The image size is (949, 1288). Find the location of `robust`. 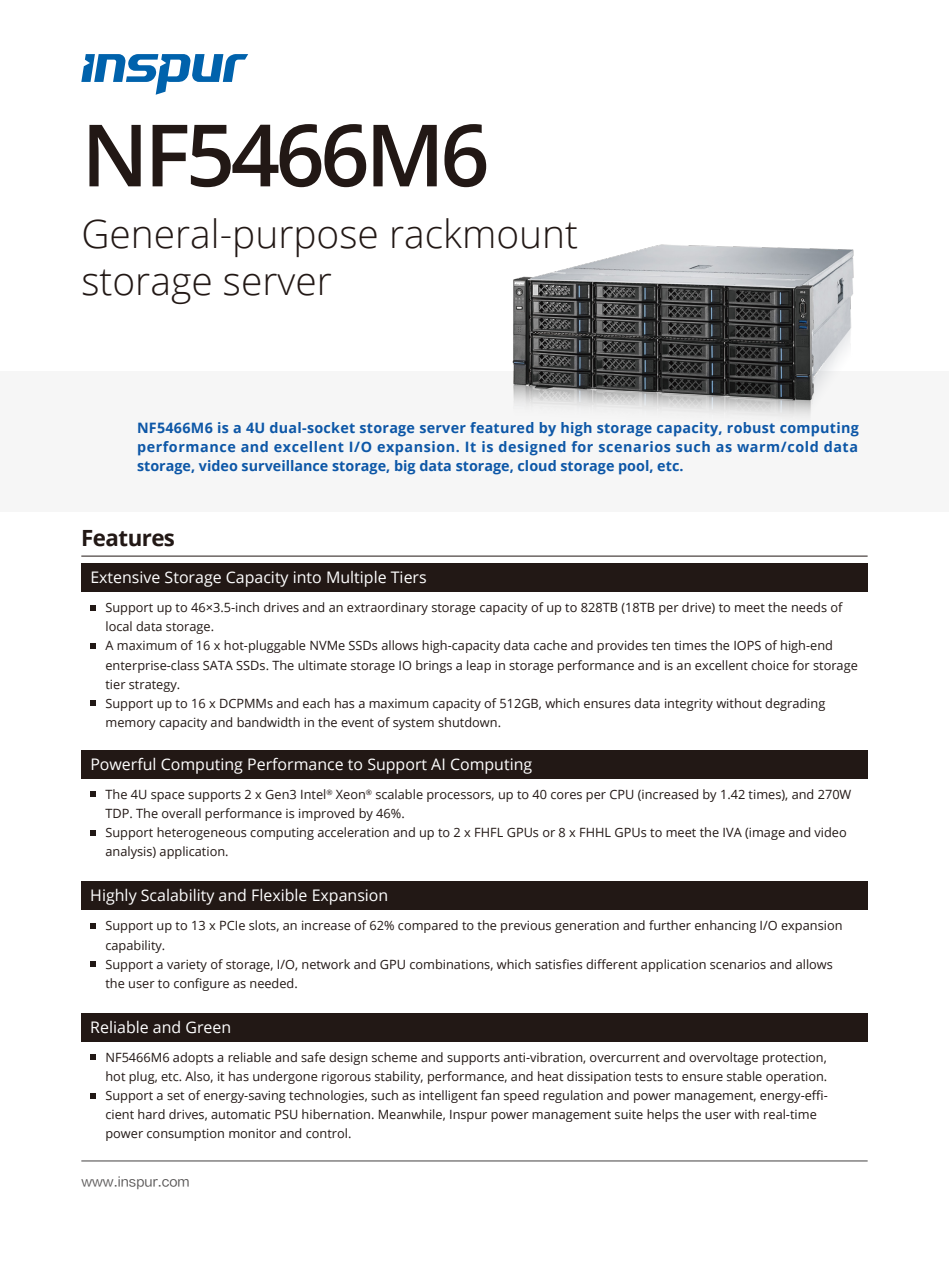

robust is located at coordinates (751, 427).
